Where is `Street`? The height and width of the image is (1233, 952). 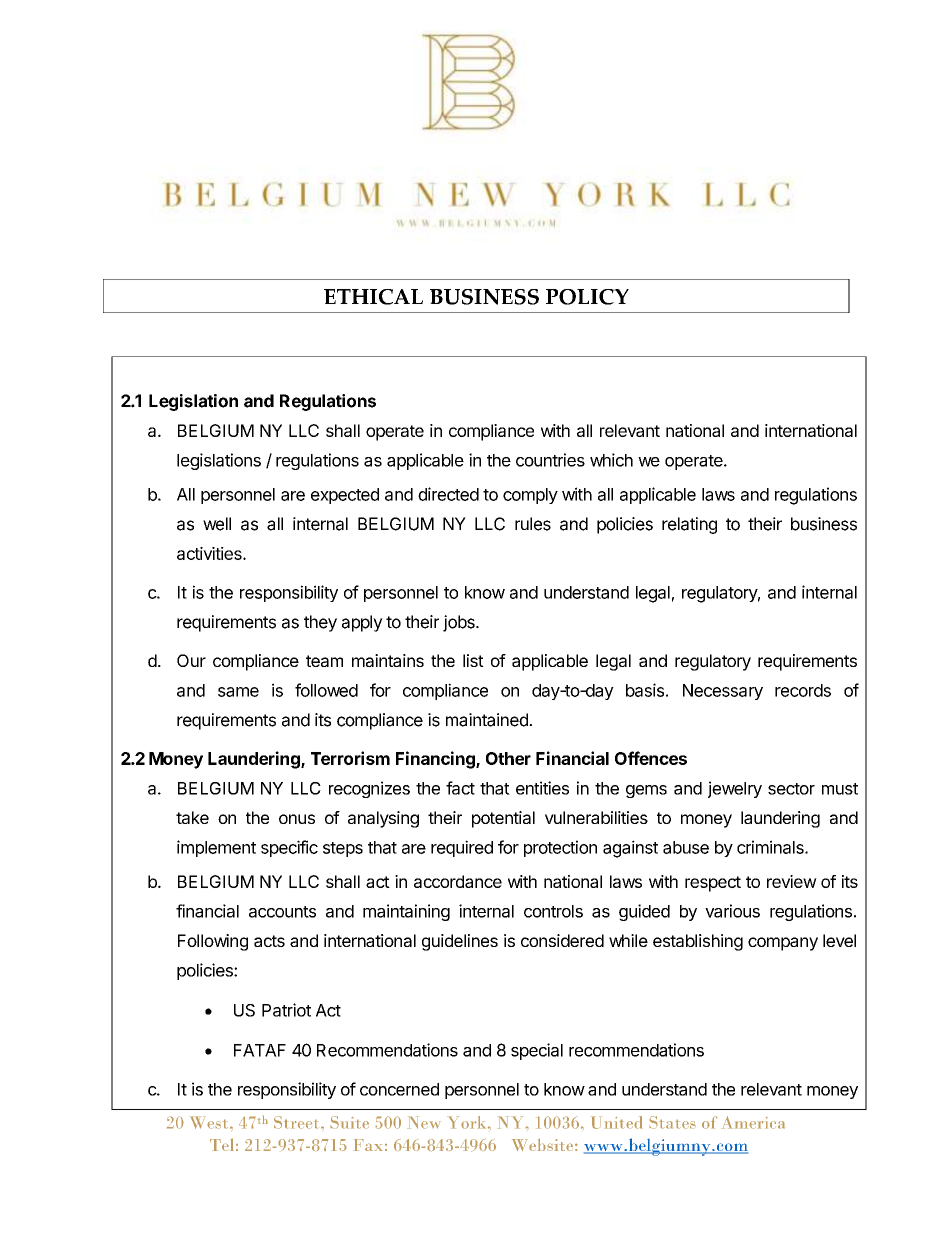 Street is located at coordinates (298, 1122).
